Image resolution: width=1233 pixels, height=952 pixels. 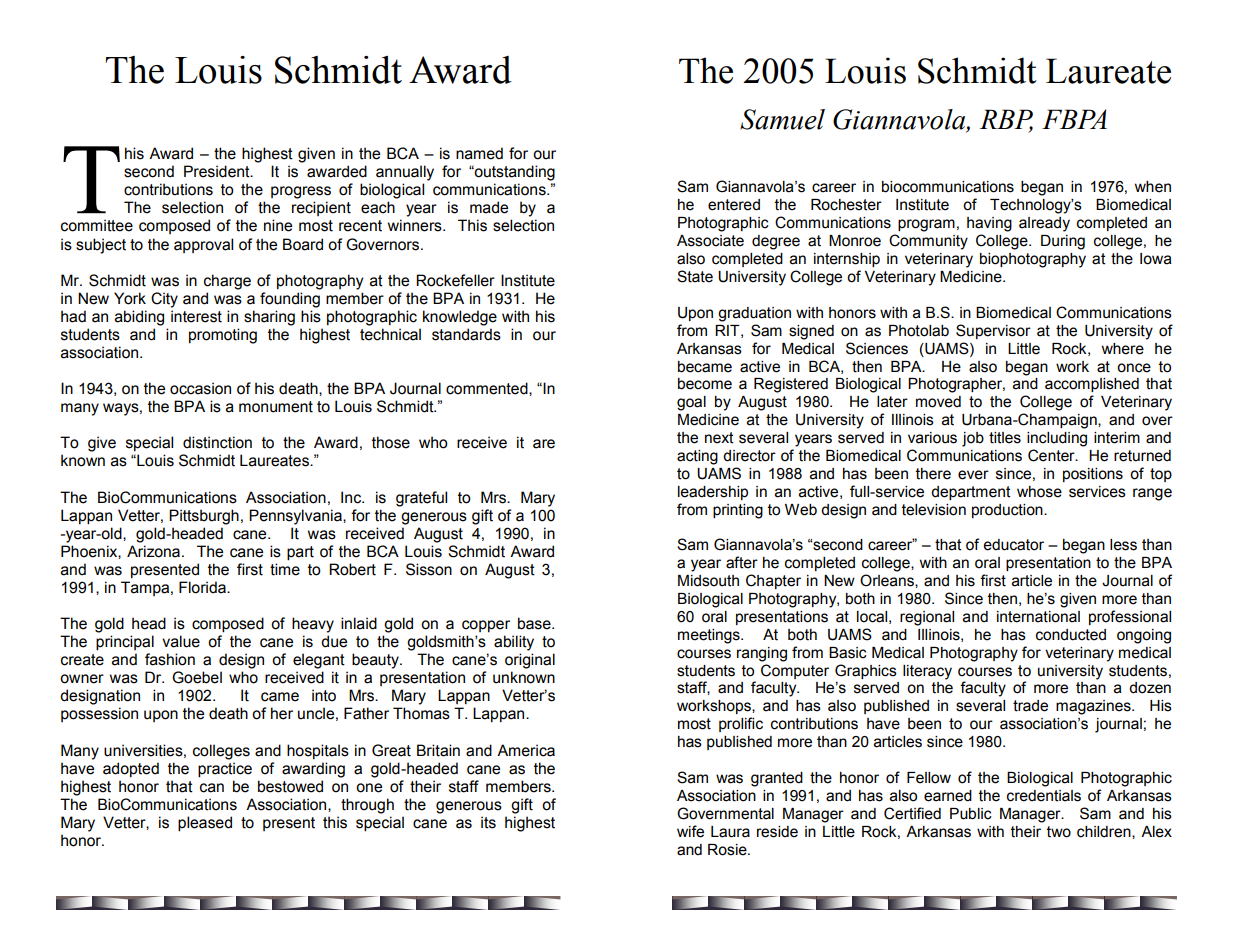 What do you see at coordinates (1006, 120) in the screenshot?
I see `RBP` at bounding box center [1006, 120].
